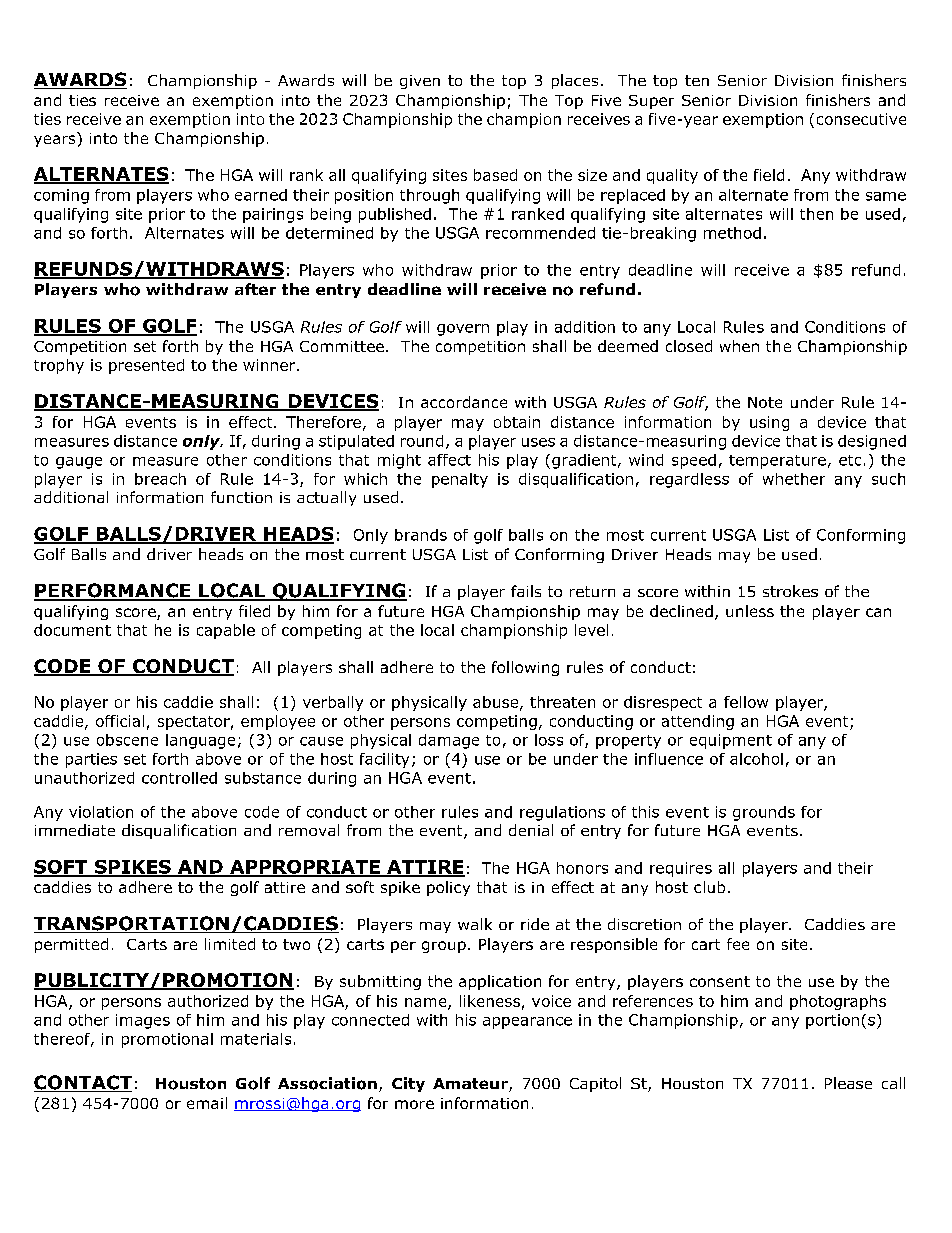 The height and width of the screenshot is (1233, 952). What do you see at coordinates (113, 591) in the screenshot?
I see `PERFORMANCE` at bounding box center [113, 591].
